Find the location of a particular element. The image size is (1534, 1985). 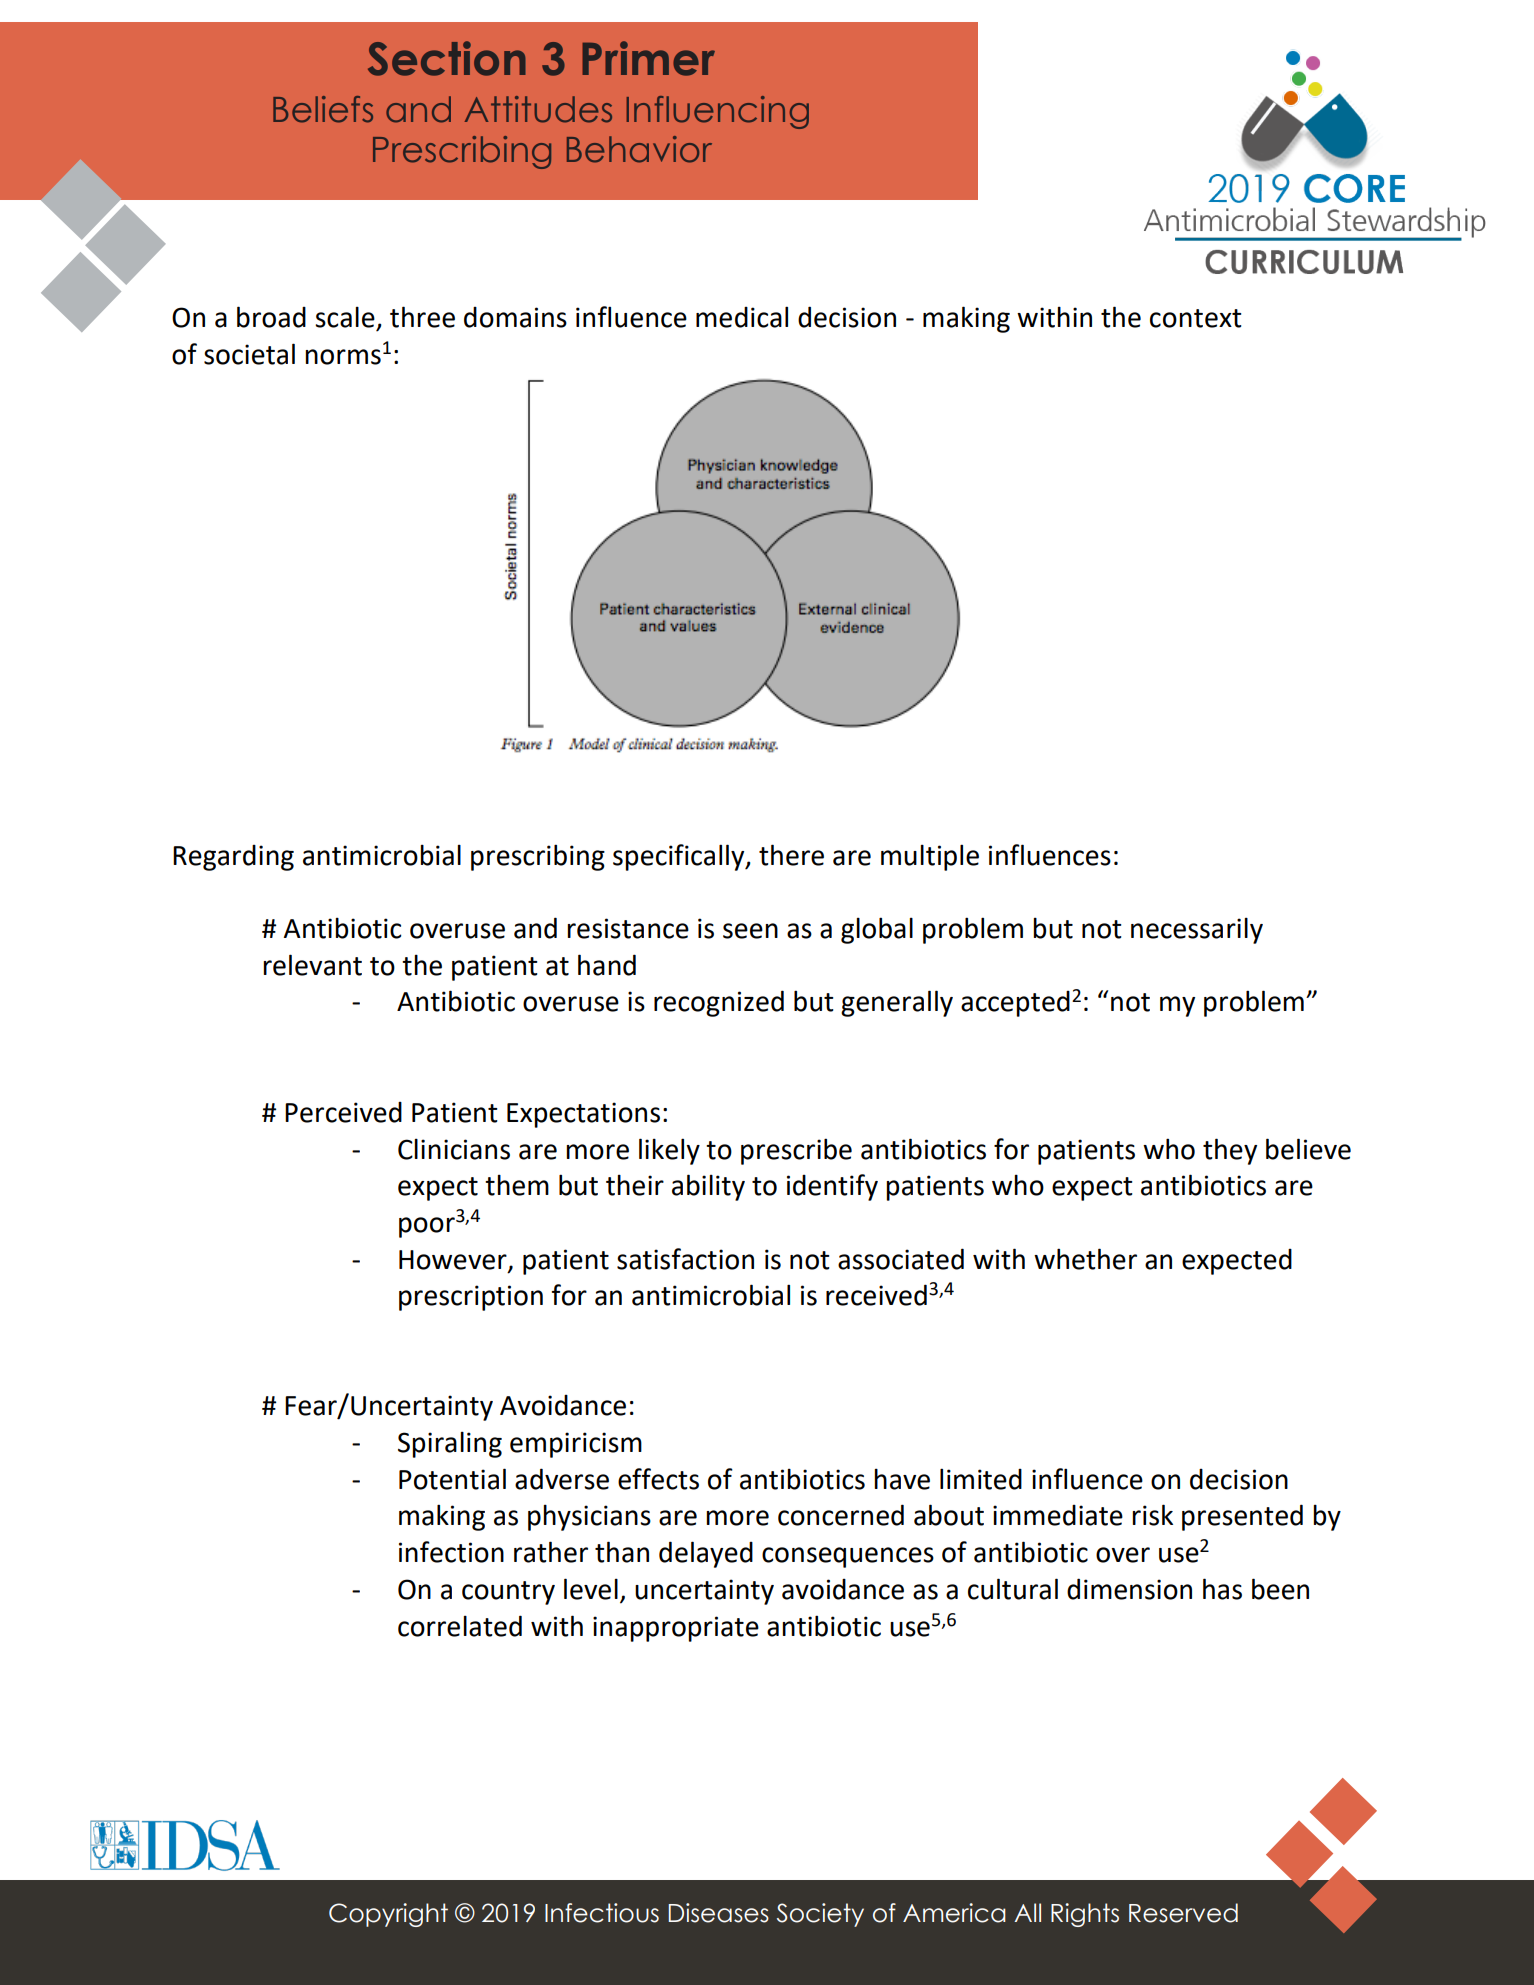

Influencing is located at coordinates (717, 112).
